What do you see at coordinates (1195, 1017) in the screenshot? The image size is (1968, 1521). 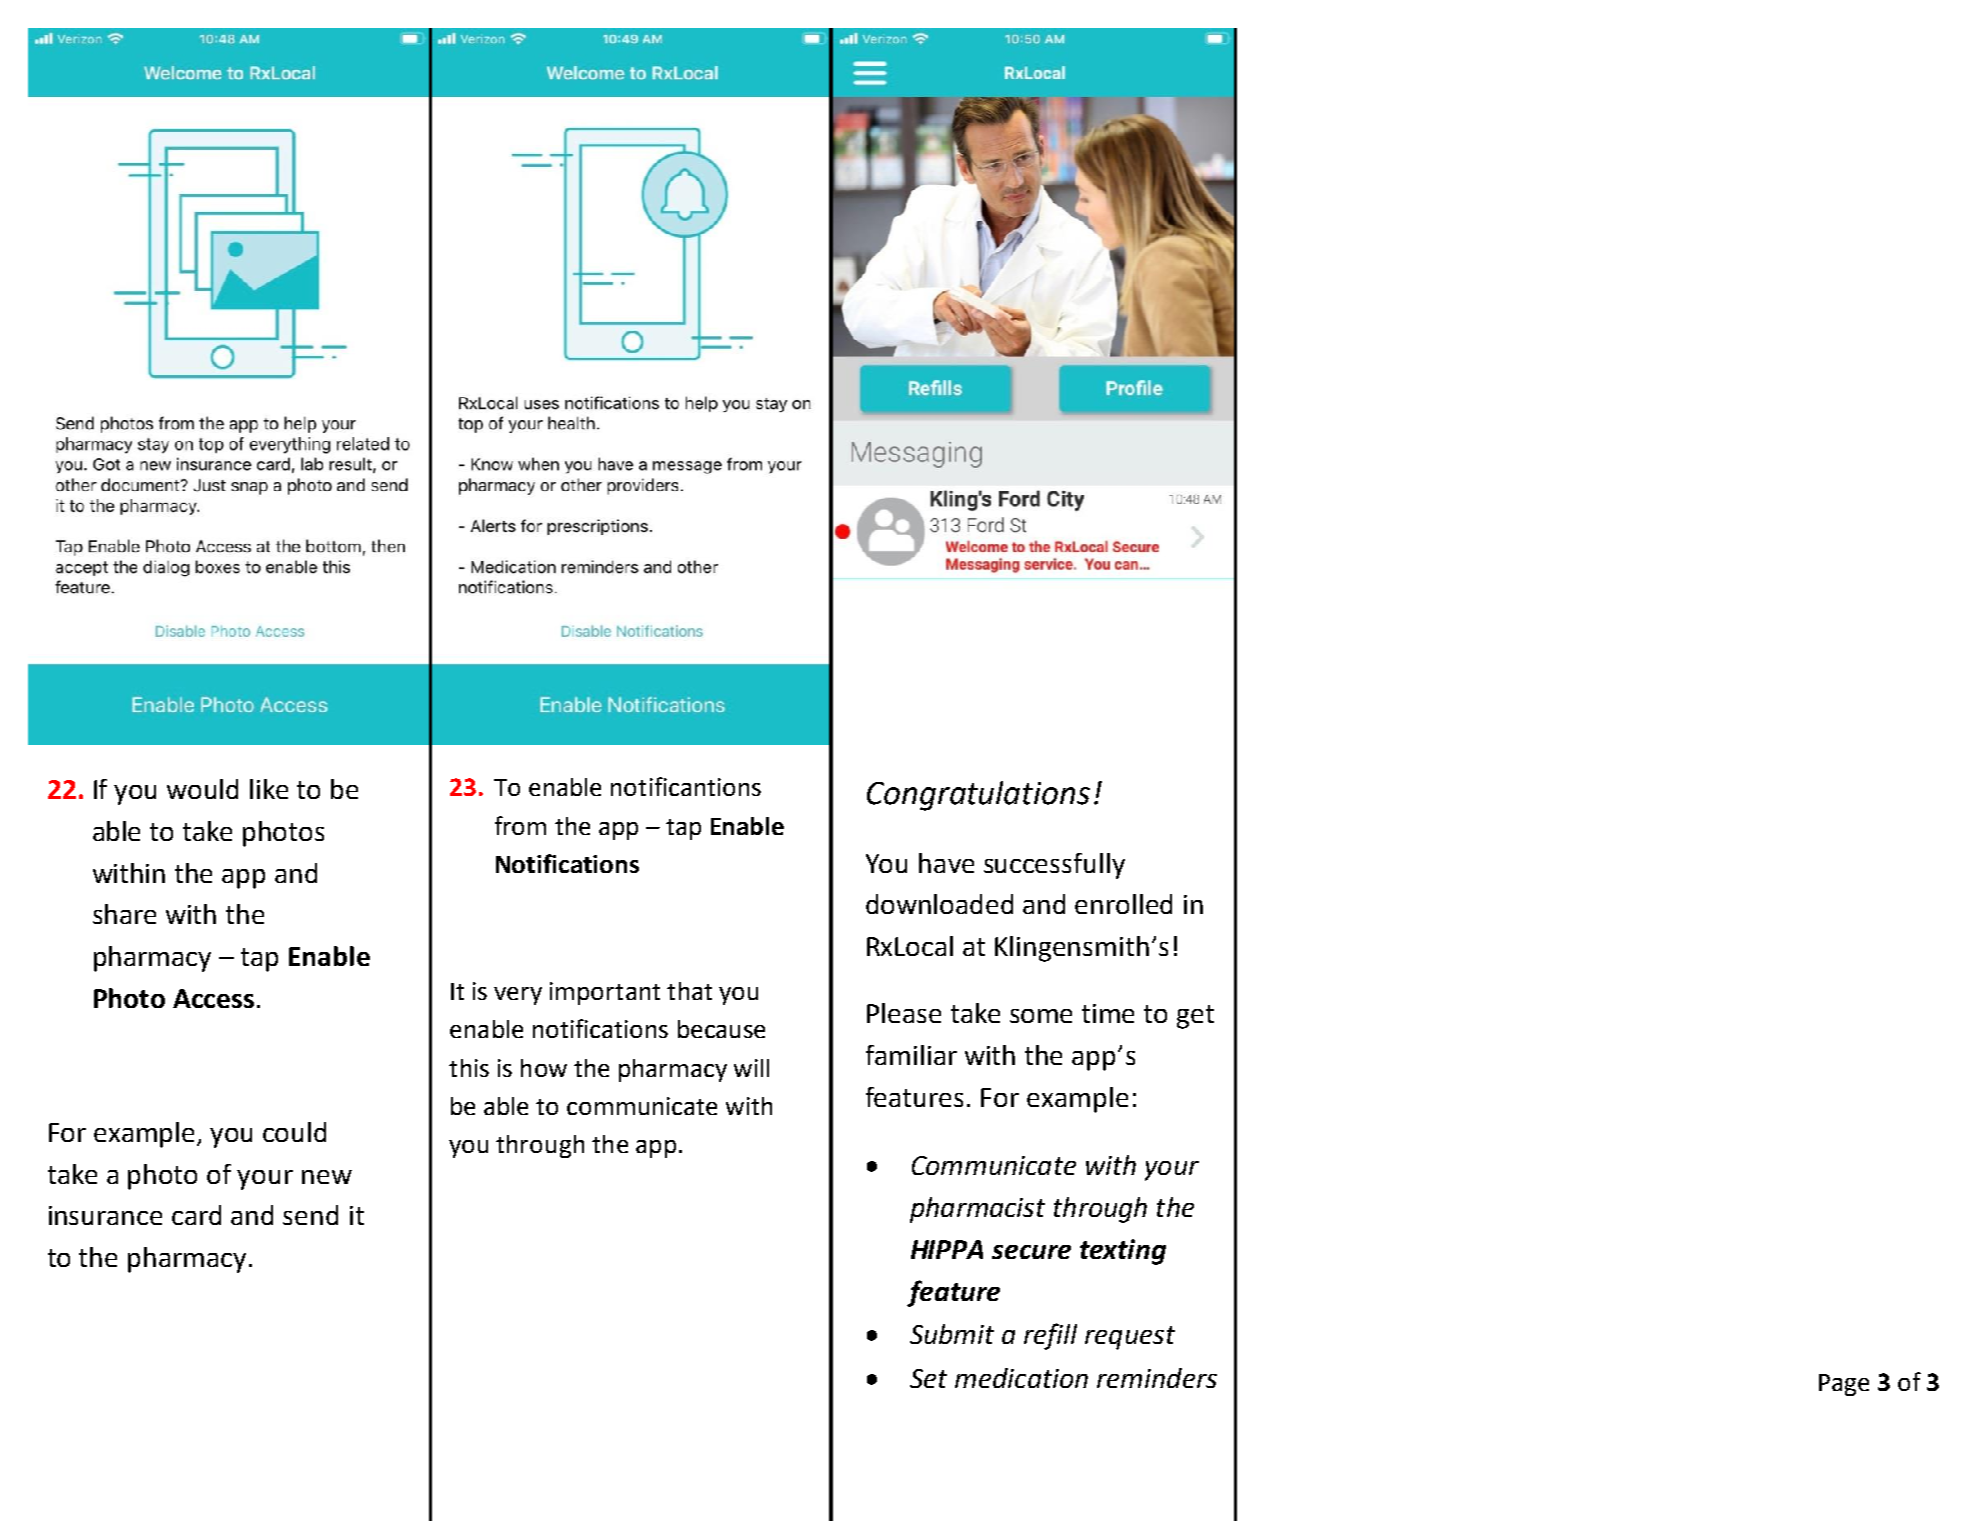 I see `get` at bounding box center [1195, 1017].
